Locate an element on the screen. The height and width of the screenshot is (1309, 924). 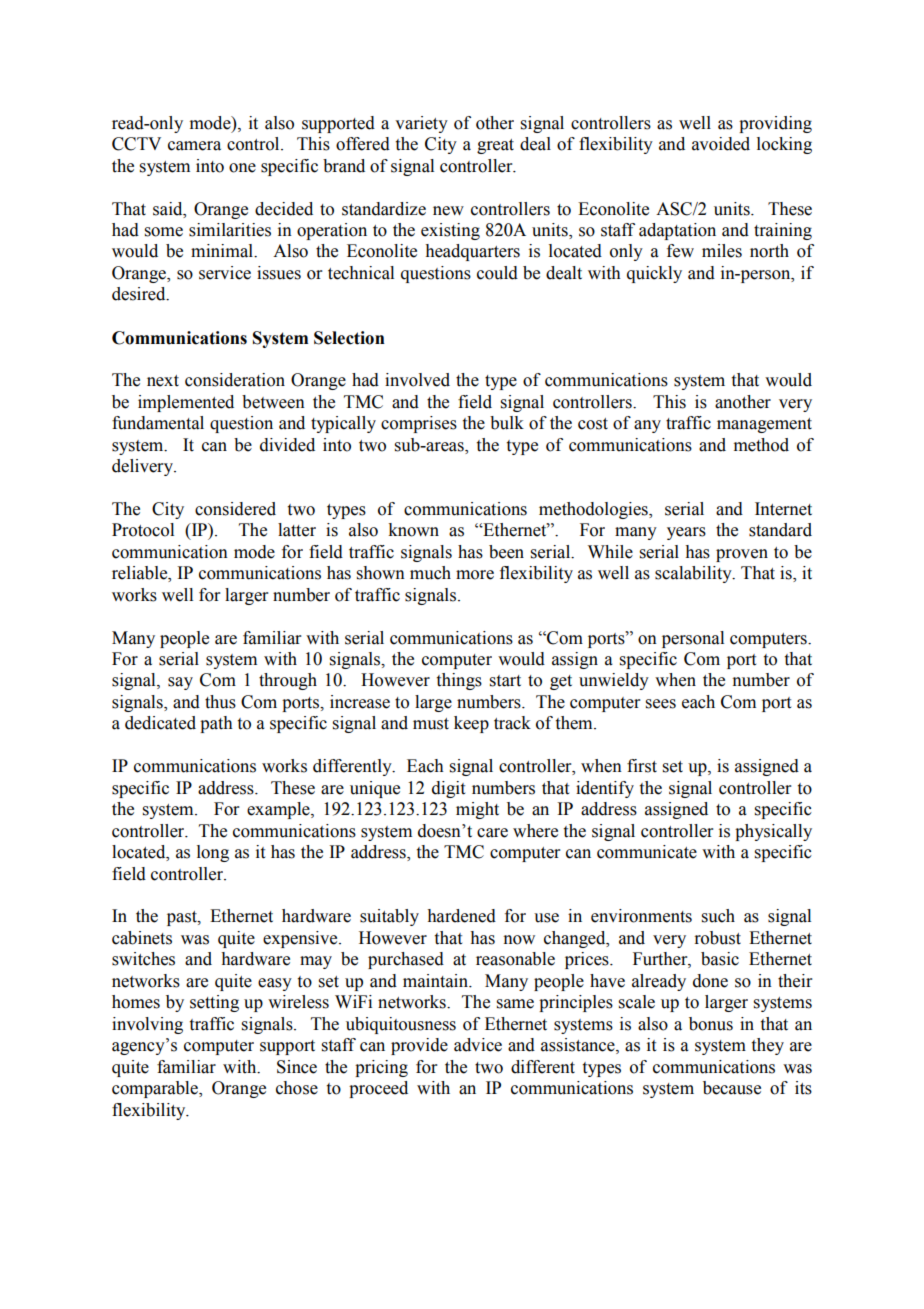
involved is located at coordinates (417, 380).
